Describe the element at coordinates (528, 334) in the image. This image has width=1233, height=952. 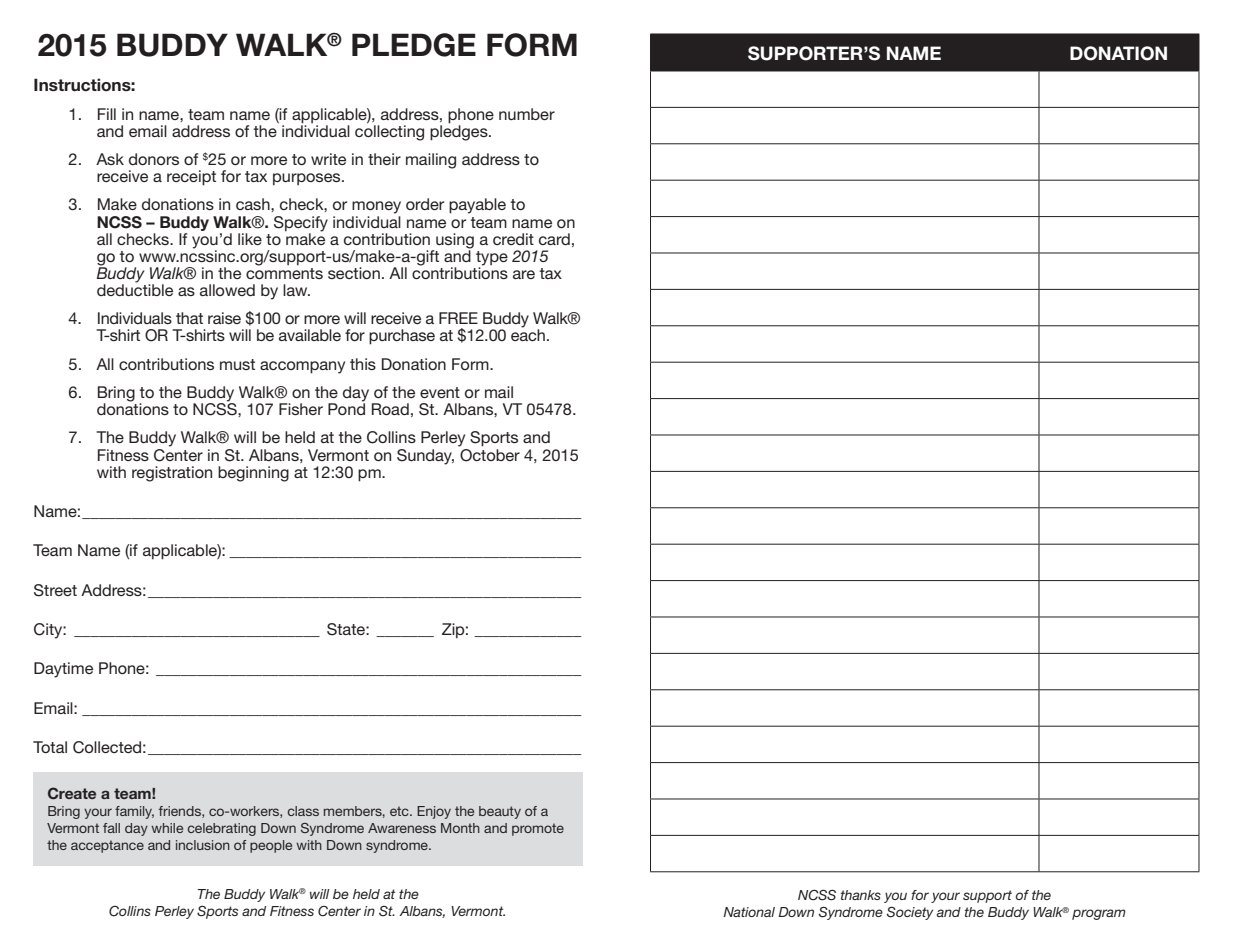
I see `each` at that location.
